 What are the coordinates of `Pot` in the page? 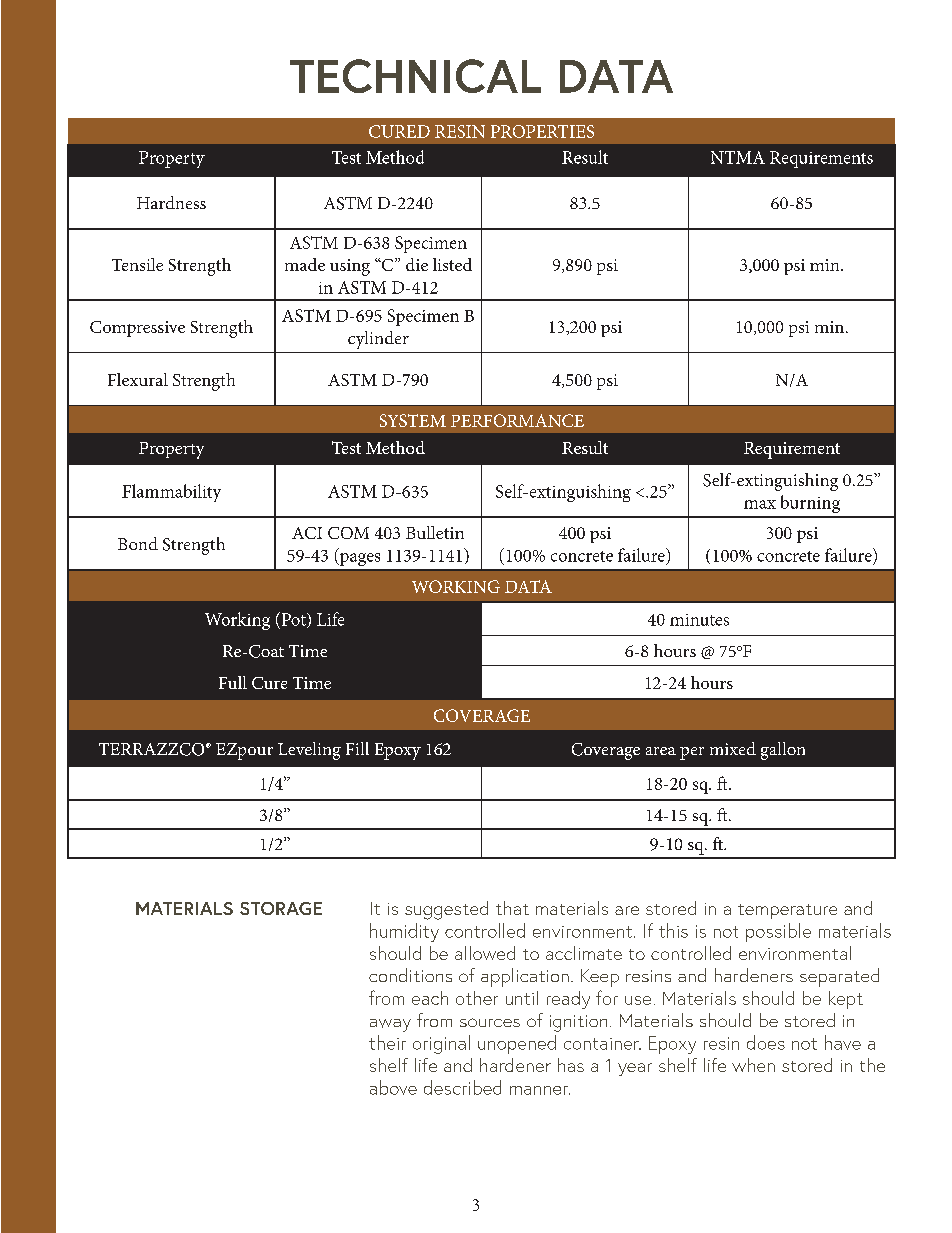 It's located at (293, 620).
